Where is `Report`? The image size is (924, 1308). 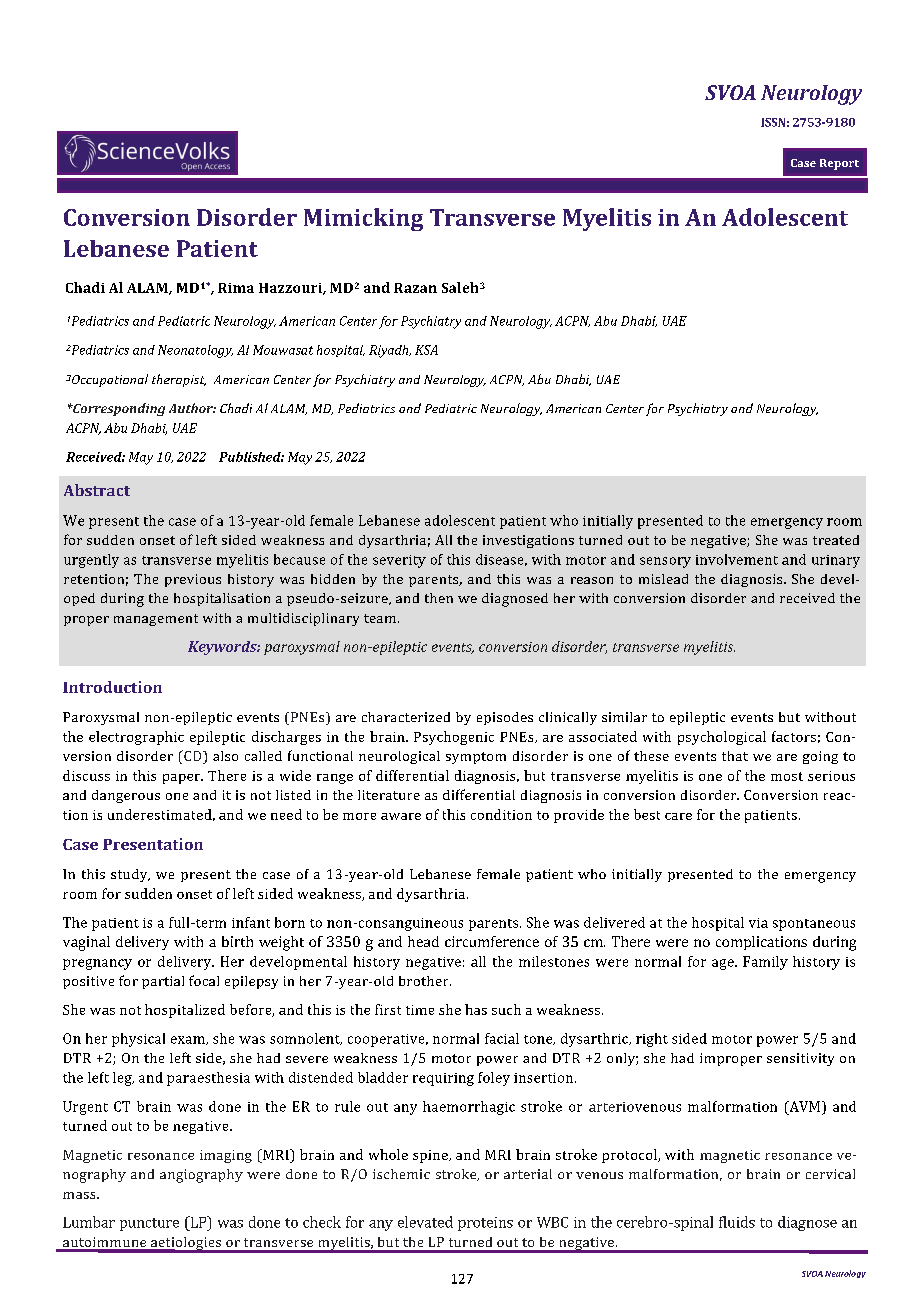 Report is located at coordinates (839, 164).
